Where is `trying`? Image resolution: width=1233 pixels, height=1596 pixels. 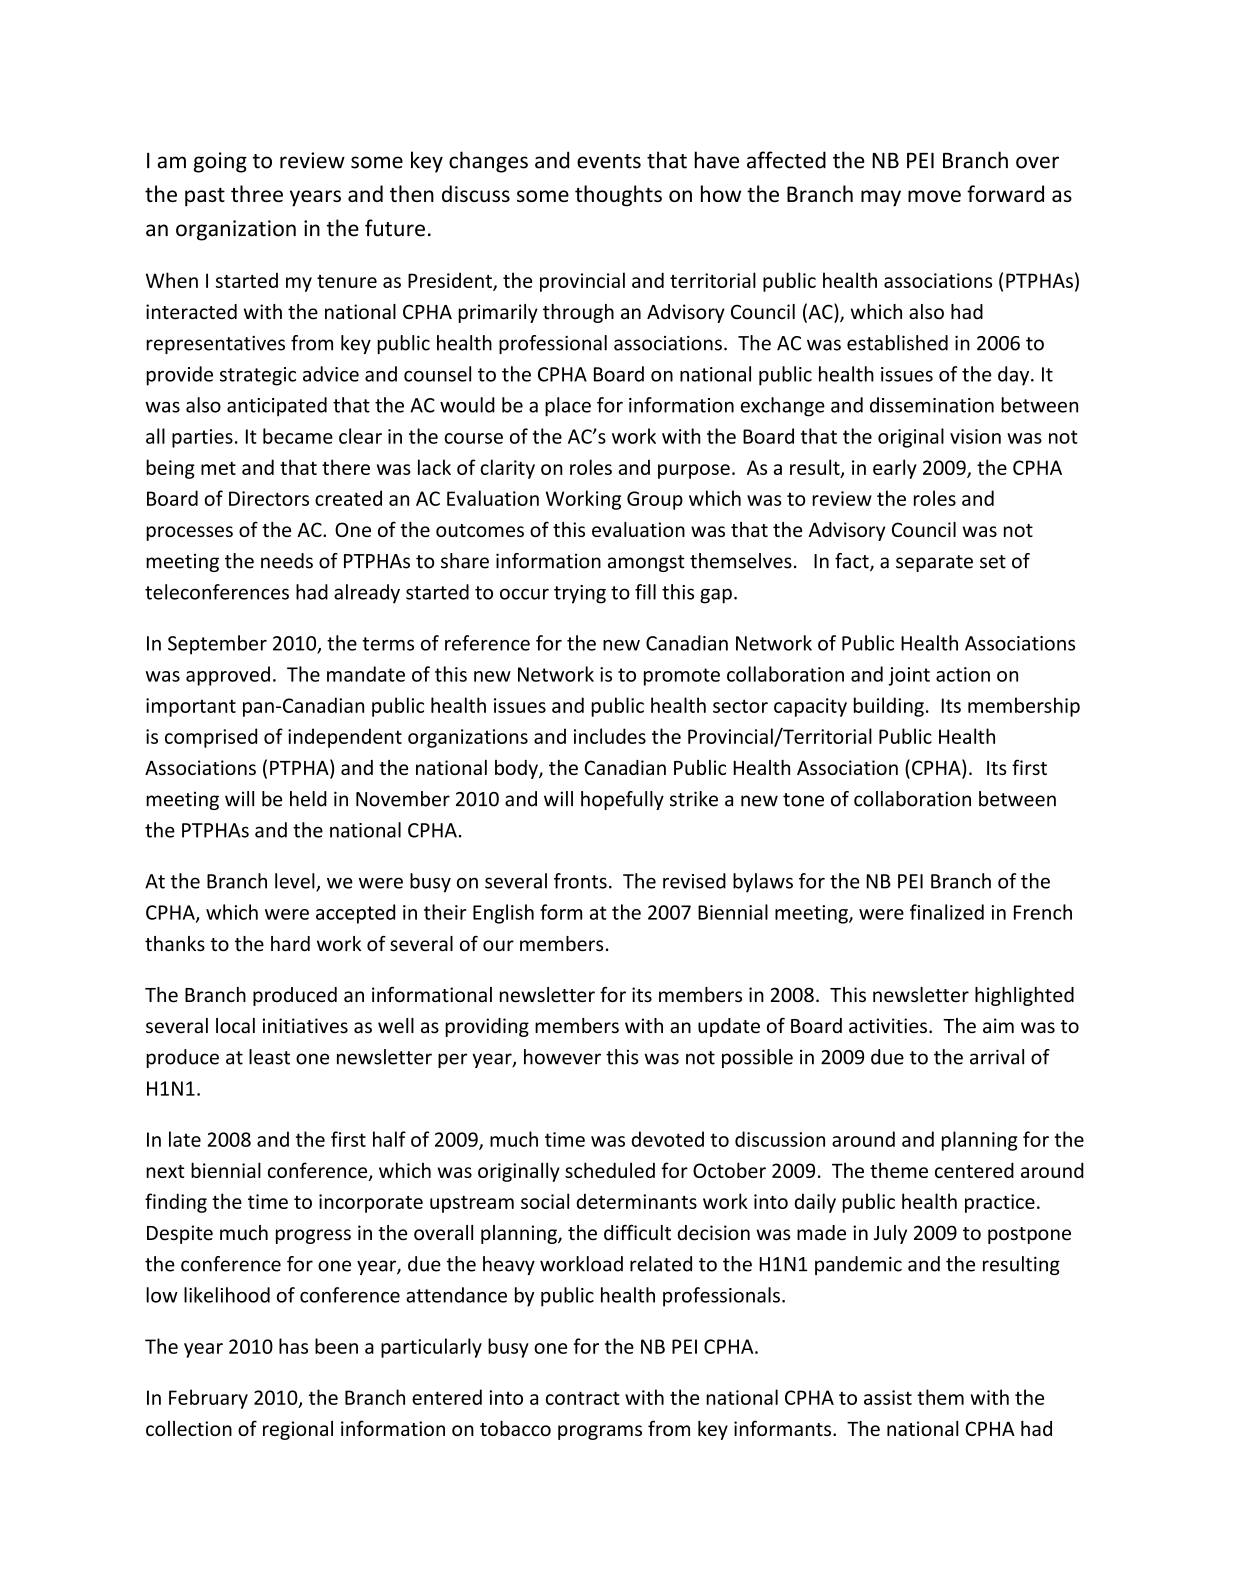 trying is located at coordinates (580, 594).
